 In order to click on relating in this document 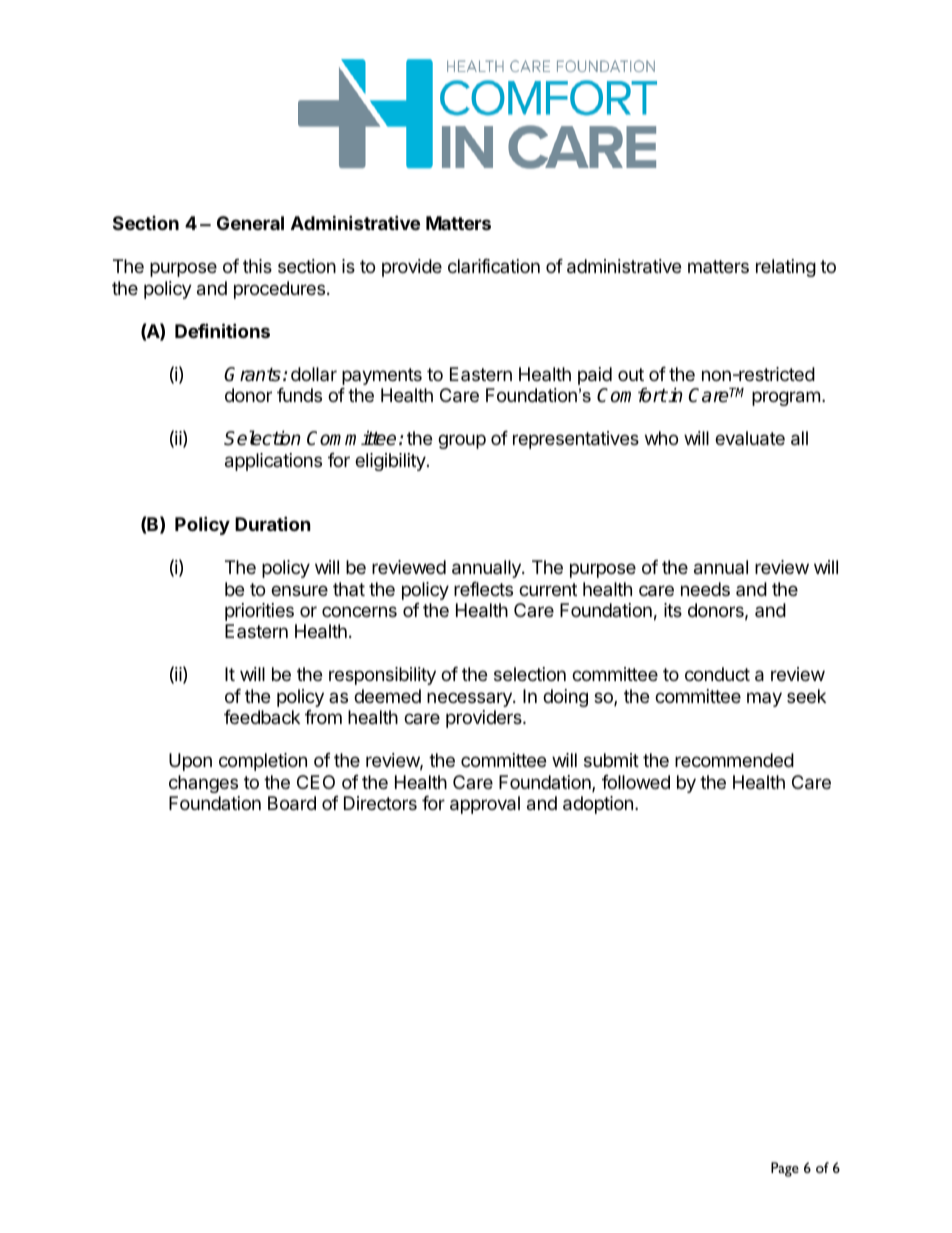, I will do `click(786, 268)`.
